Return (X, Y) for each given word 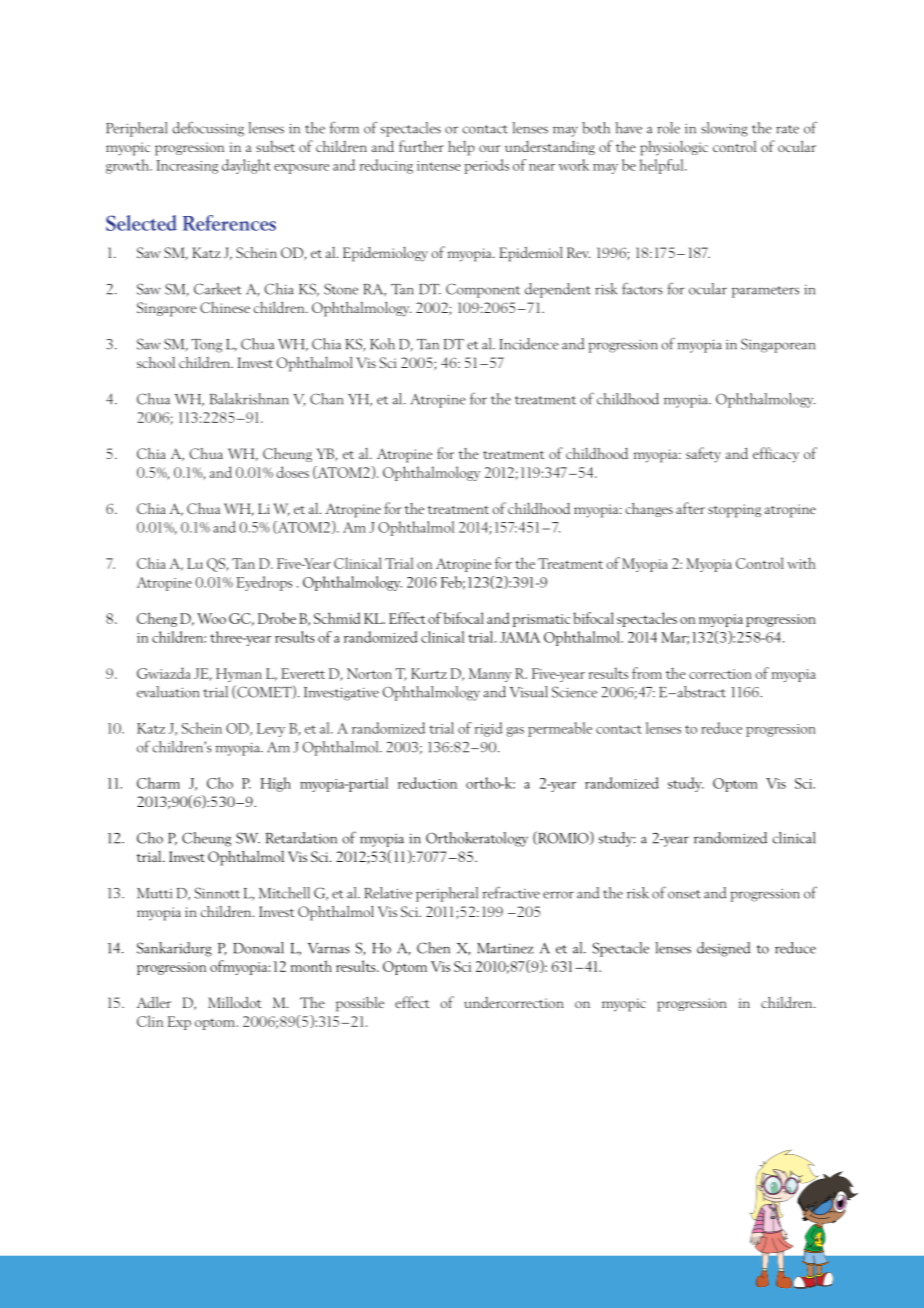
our (490, 148)
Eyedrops (264, 583)
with (801, 563)
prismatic (541, 620)
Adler (154, 1002)
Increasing (187, 167)
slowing (724, 129)
